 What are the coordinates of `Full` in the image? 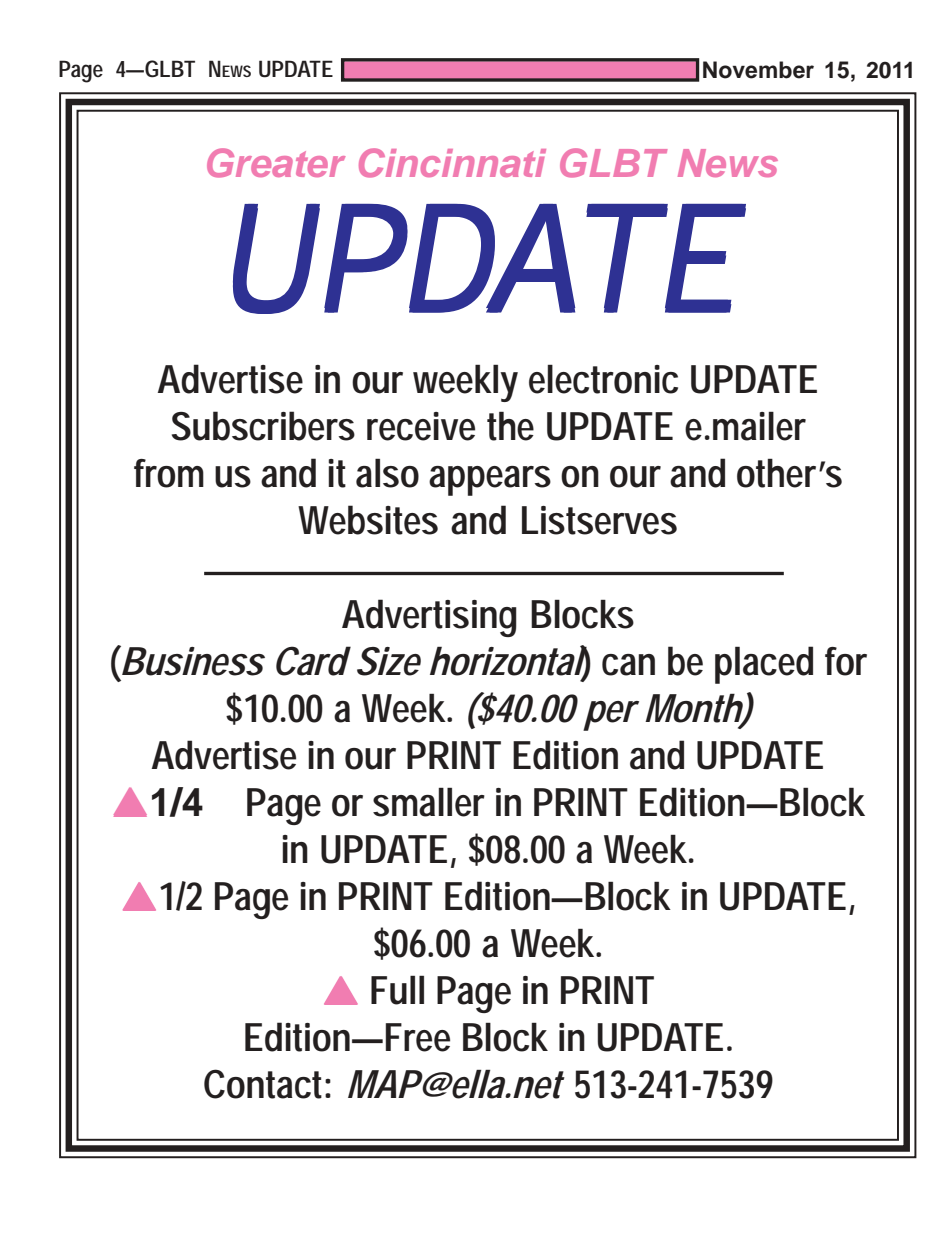 It's located at (397, 990).
